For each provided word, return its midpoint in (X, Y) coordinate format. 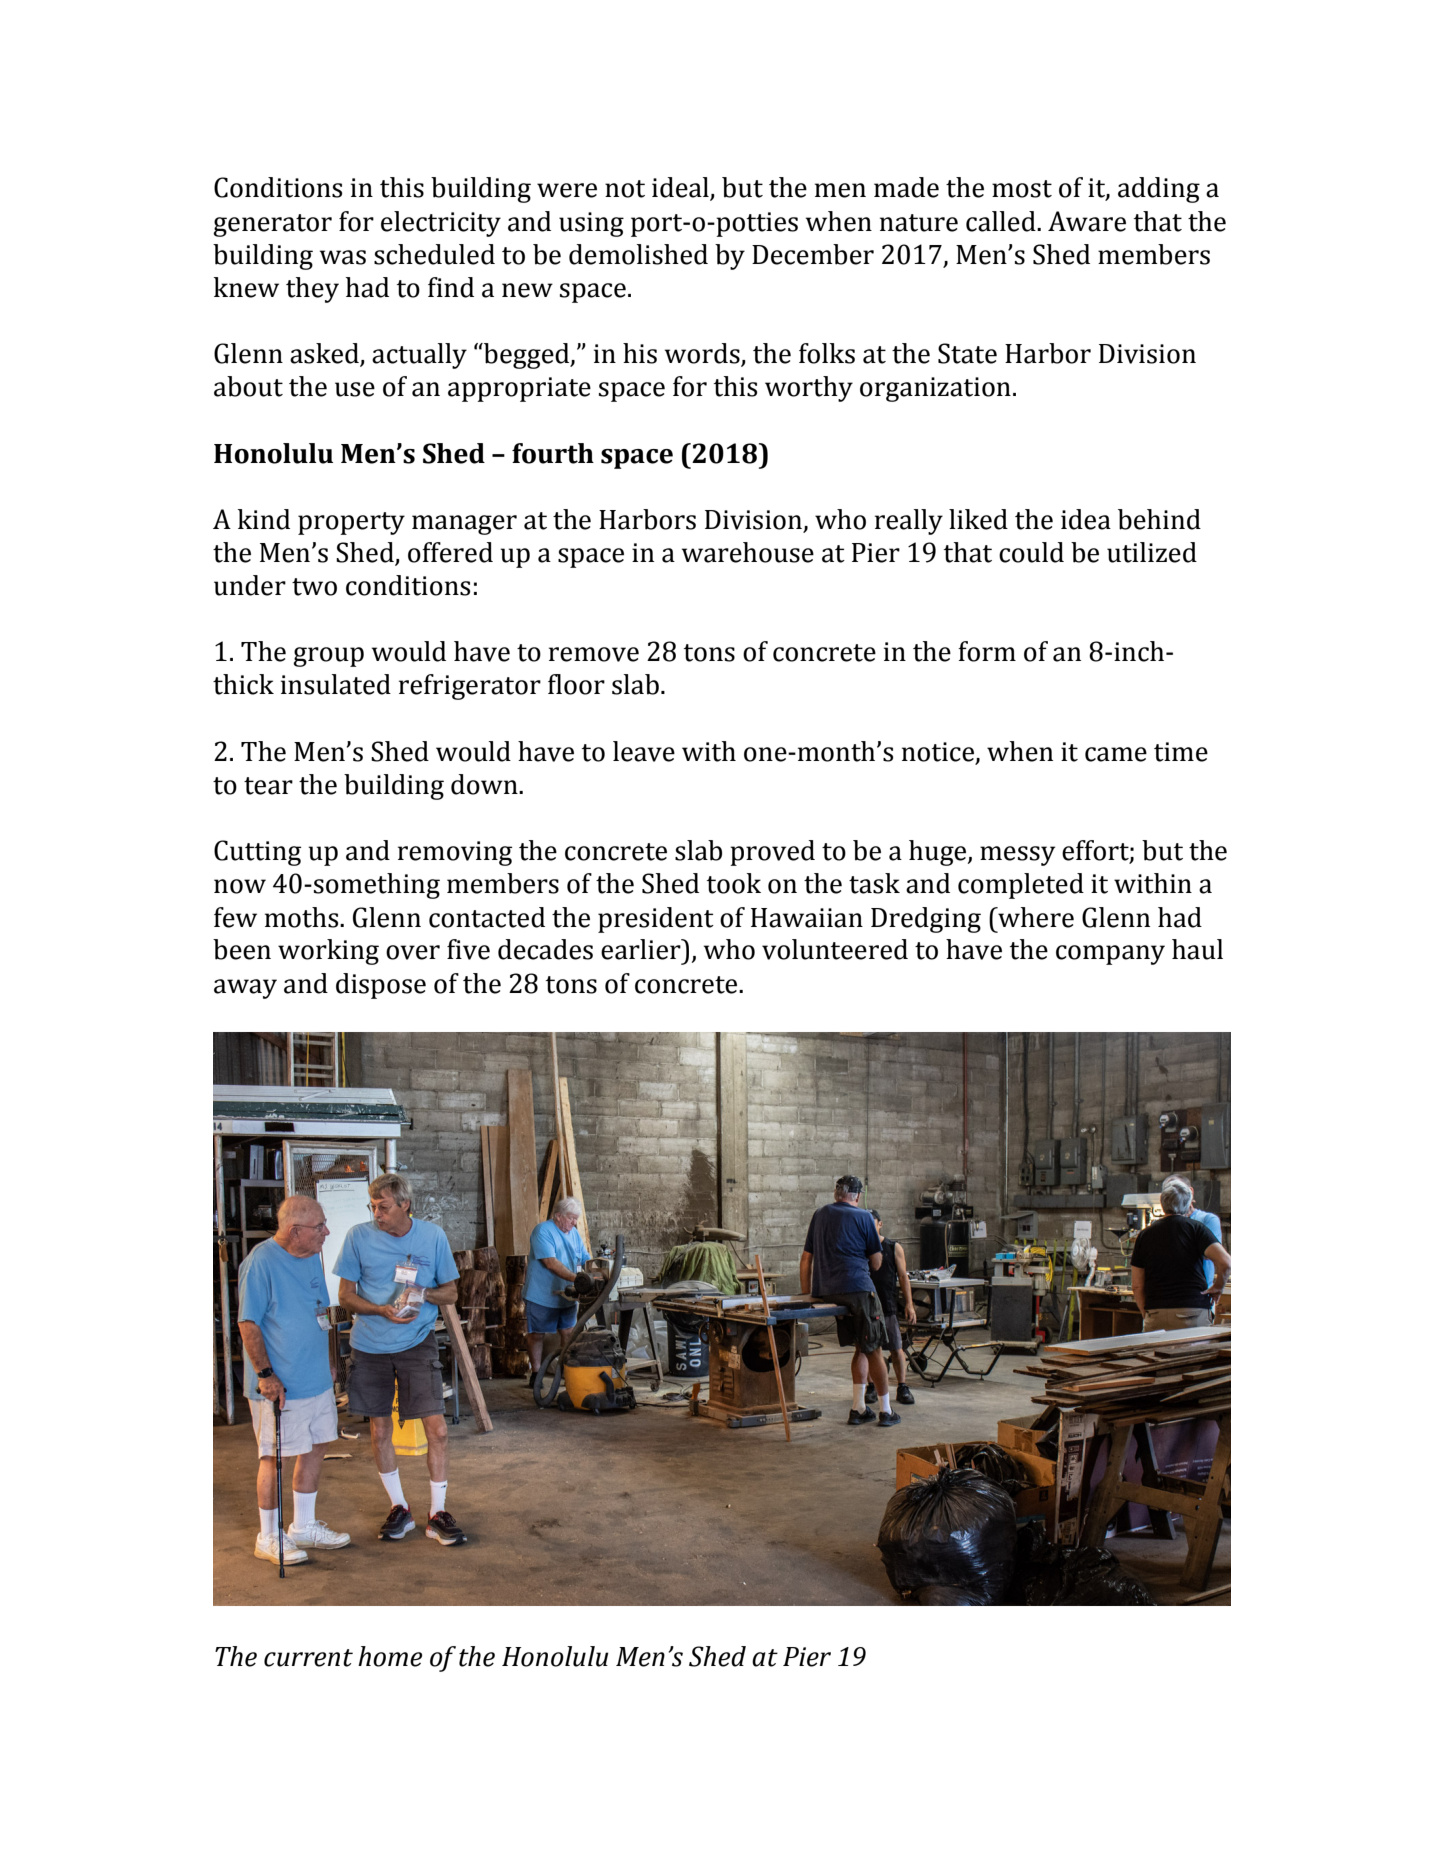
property (351, 523)
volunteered (835, 949)
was (343, 257)
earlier (642, 949)
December (813, 254)
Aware (1087, 221)
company (1110, 955)
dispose (381, 986)
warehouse (748, 552)
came (1116, 754)
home (390, 1656)
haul (1197, 949)
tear (268, 786)
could (1031, 552)
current (308, 1658)
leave (644, 751)
